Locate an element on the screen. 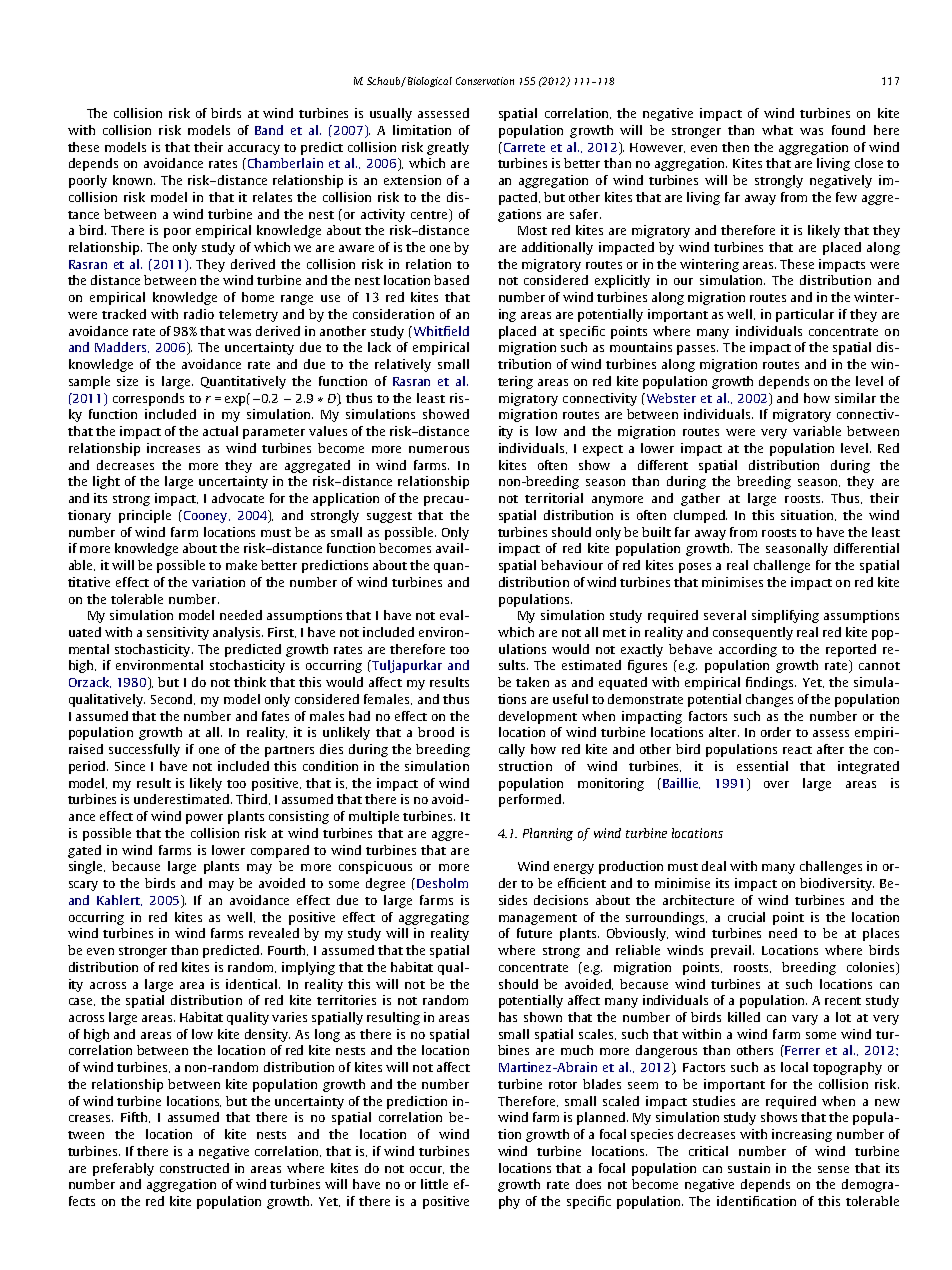 The image size is (952, 1270). constructed is located at coordinates (194, 1168).
